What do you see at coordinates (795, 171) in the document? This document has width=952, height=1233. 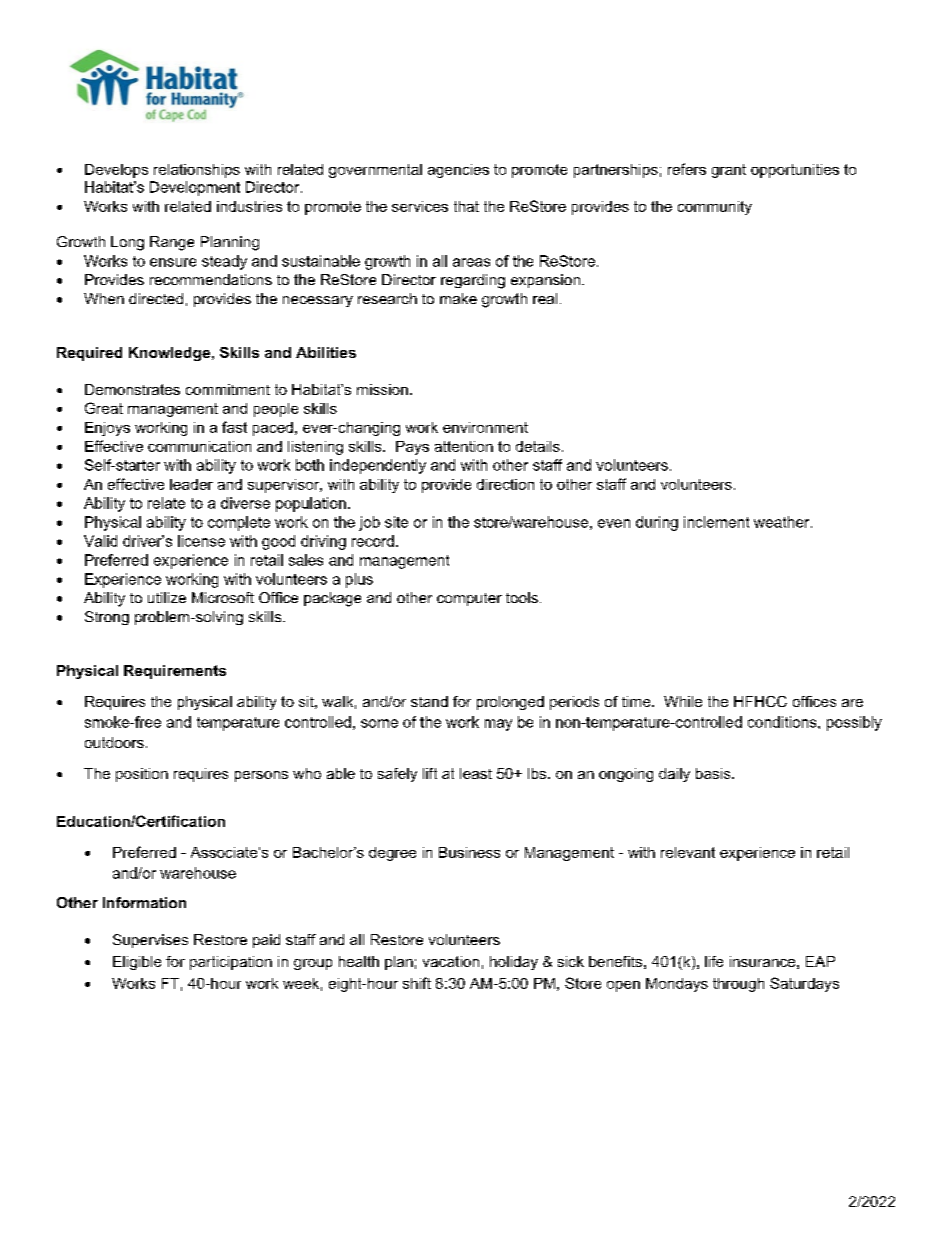 I see `opportunities` at bounding box center [795, 171].
